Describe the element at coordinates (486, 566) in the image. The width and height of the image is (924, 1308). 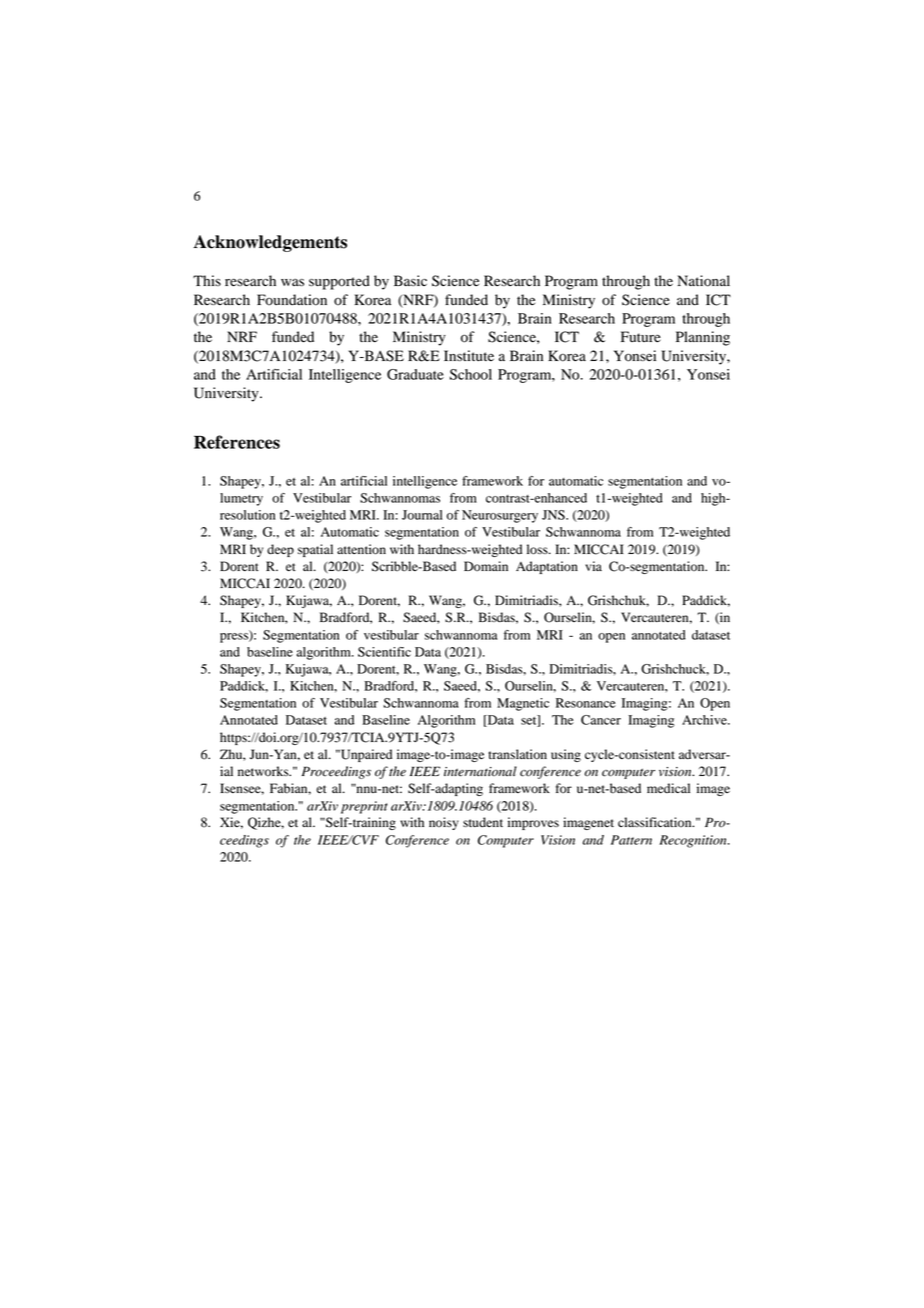
I see `Domain` at that location.
